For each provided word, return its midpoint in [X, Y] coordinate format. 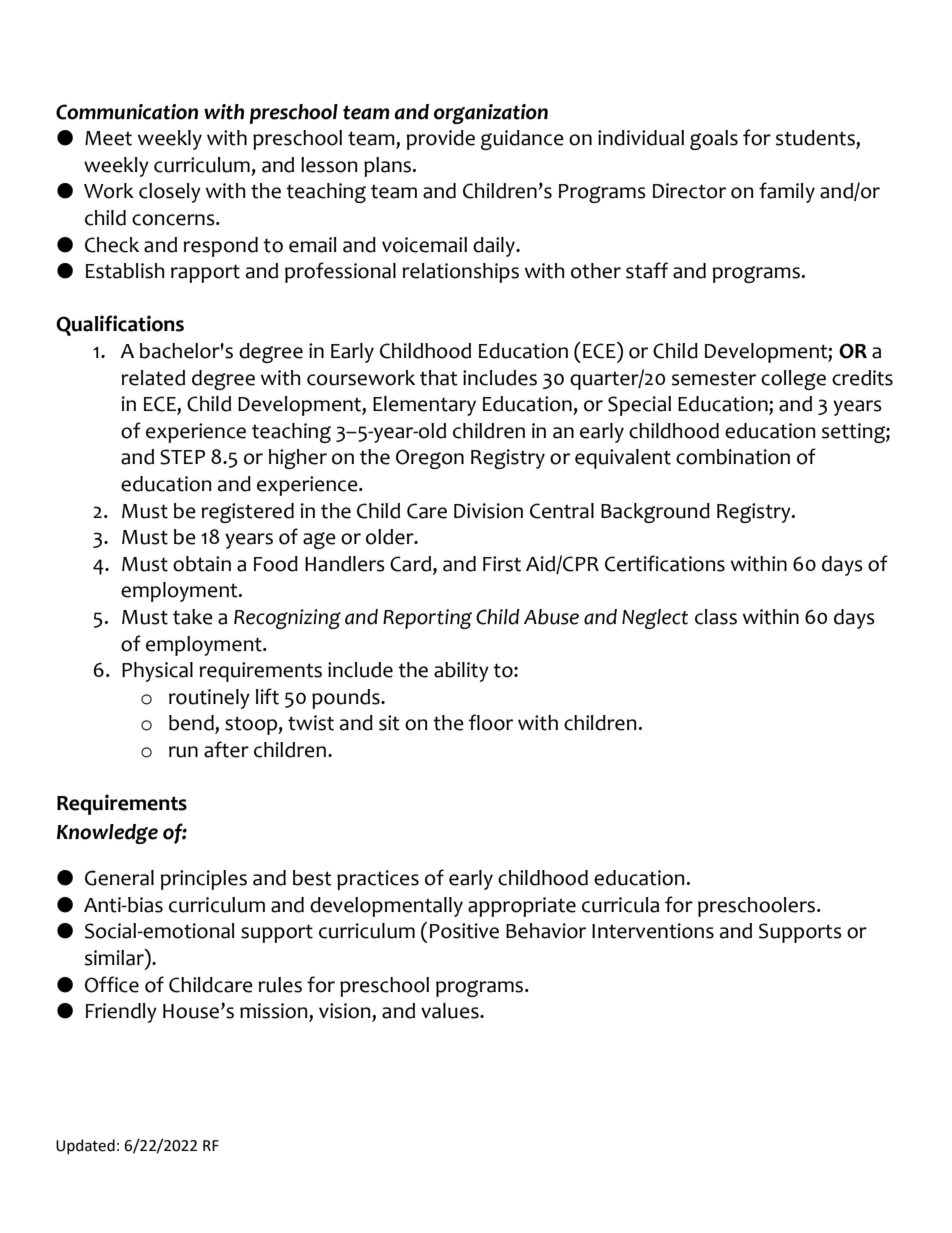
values [451, 1011]
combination [733, 457]
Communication [127, 112]
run [183, 752]
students [816, 139]
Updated [85, 1146]
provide [441, 140]
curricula [620, 905]
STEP [182, 457]
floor [491, 722]
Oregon [430, 459]
